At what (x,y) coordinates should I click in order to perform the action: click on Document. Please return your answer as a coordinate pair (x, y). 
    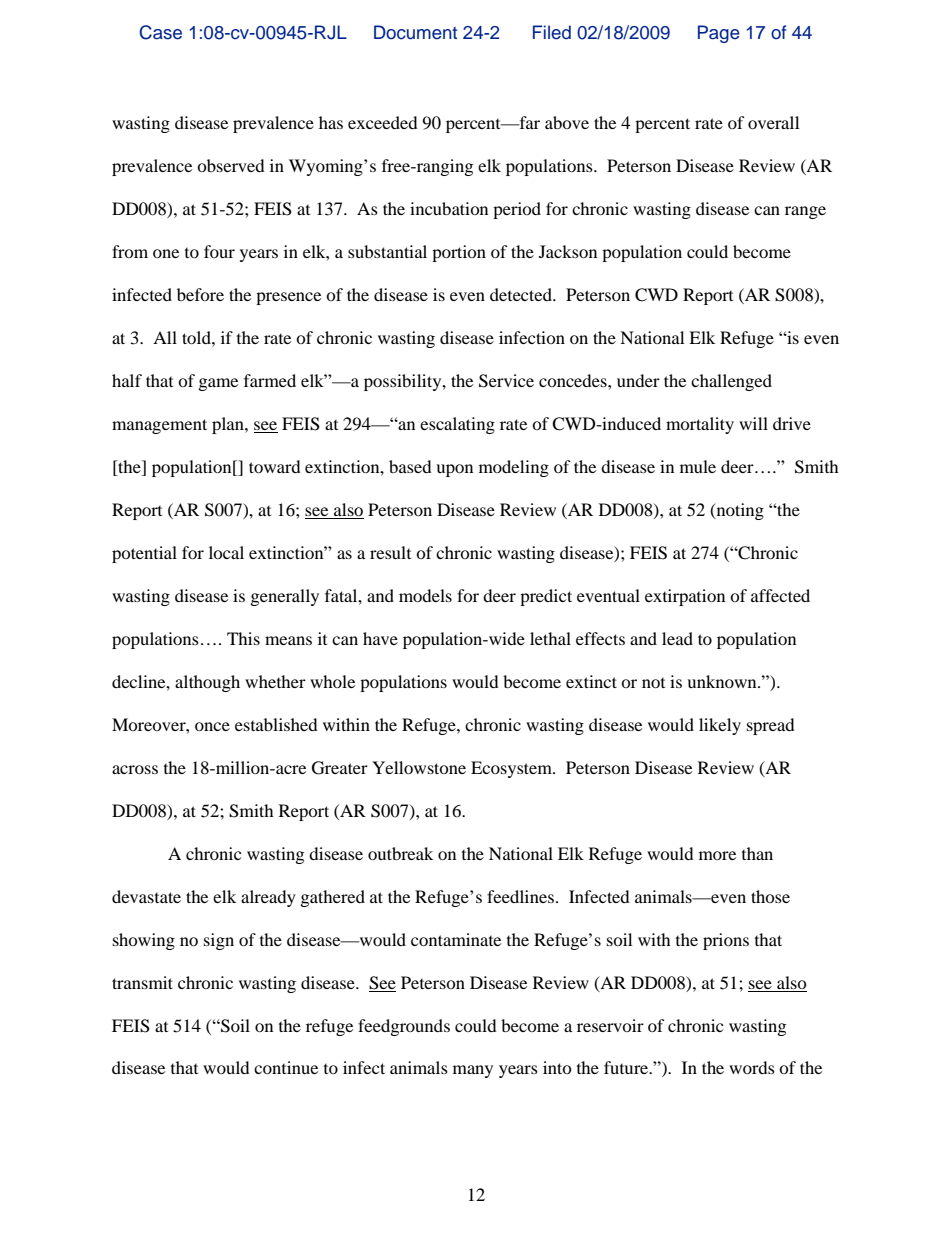
    Looking at the image, I should click on (415, 32).
